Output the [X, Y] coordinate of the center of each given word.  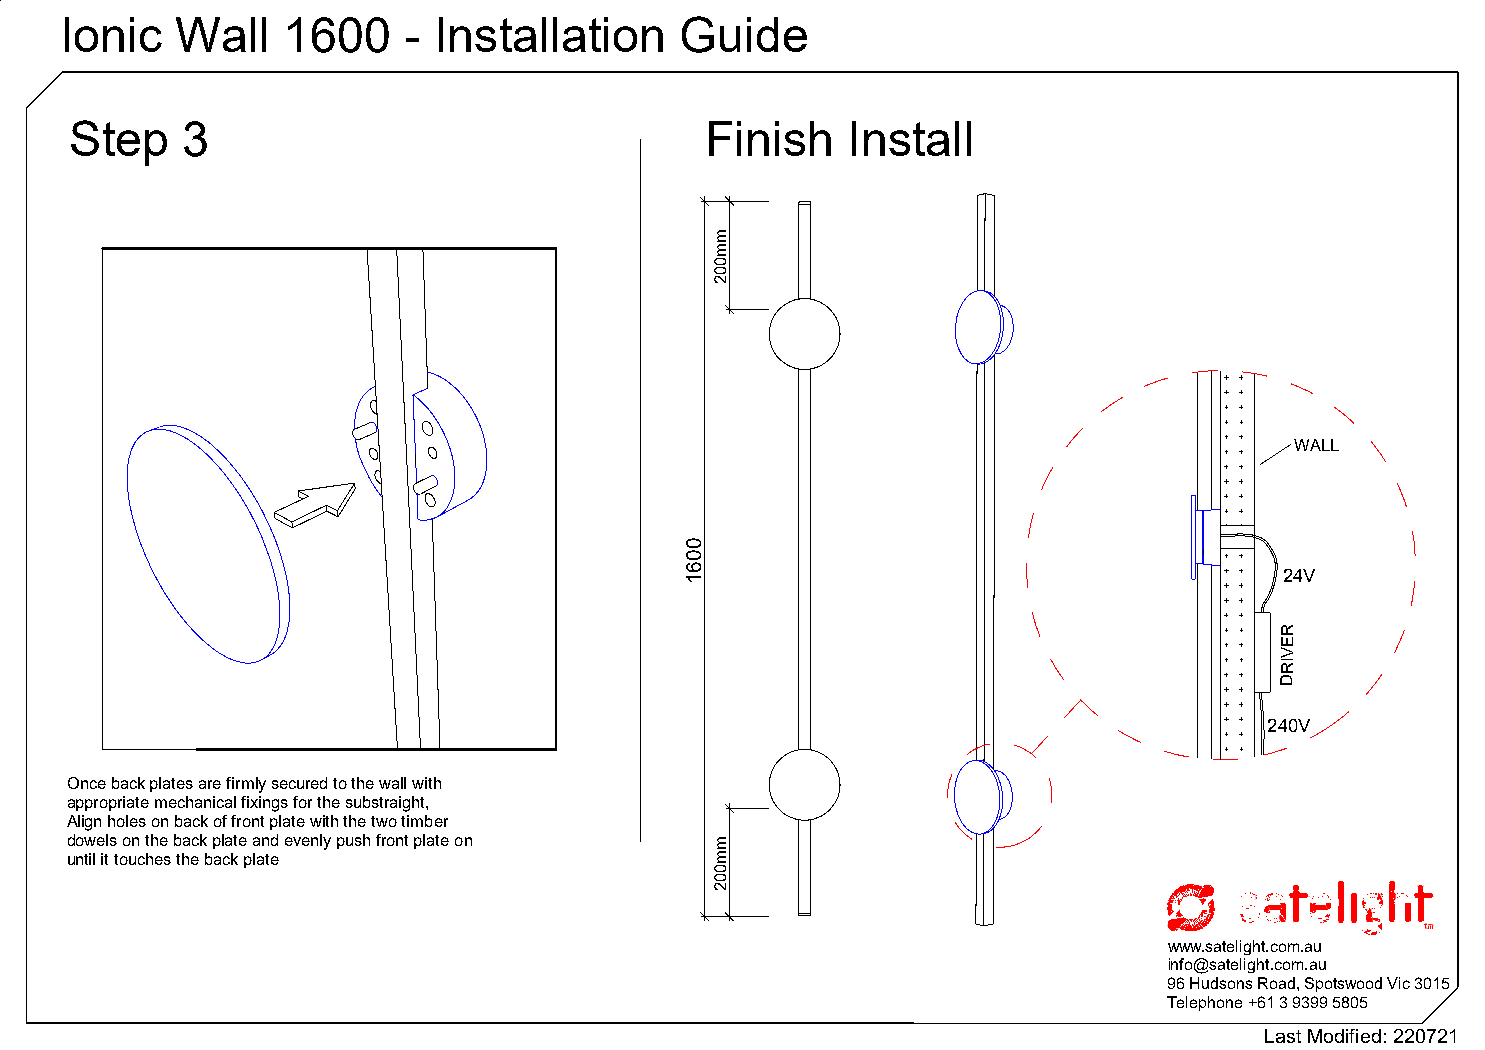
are [210, 784]
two [384, 821]
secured [299, 783]
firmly [246, 785]
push [353, 841]
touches [142, 859]
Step [119, 143]
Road [1276, 983]
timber [424, 821]
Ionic [113, 34]
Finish [770, 138]
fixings [264, 804]
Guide [744, 34]
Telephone [1204, 1003]
